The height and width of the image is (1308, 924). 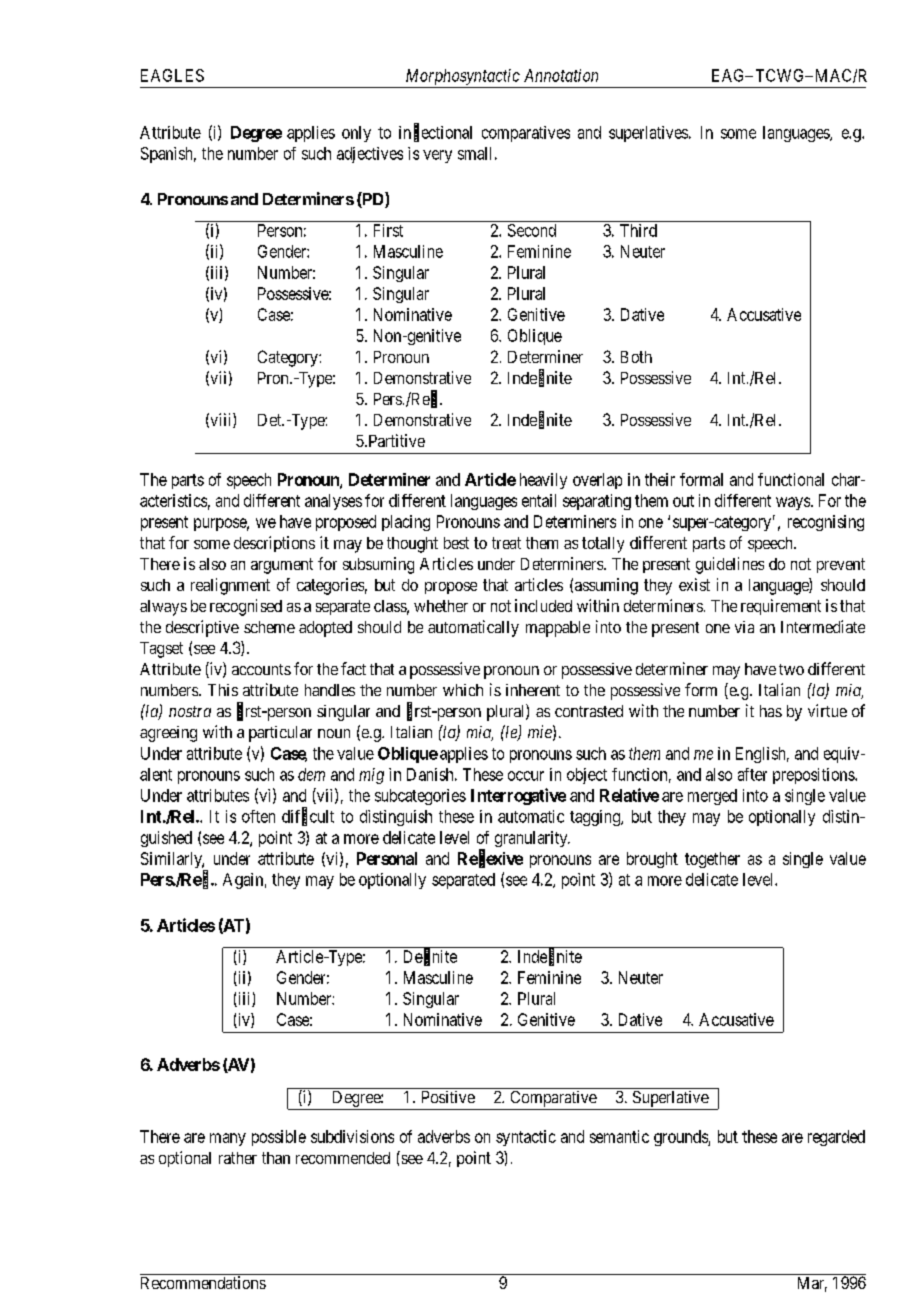 I want to click on Positive, so click(x=448, y=1097).
